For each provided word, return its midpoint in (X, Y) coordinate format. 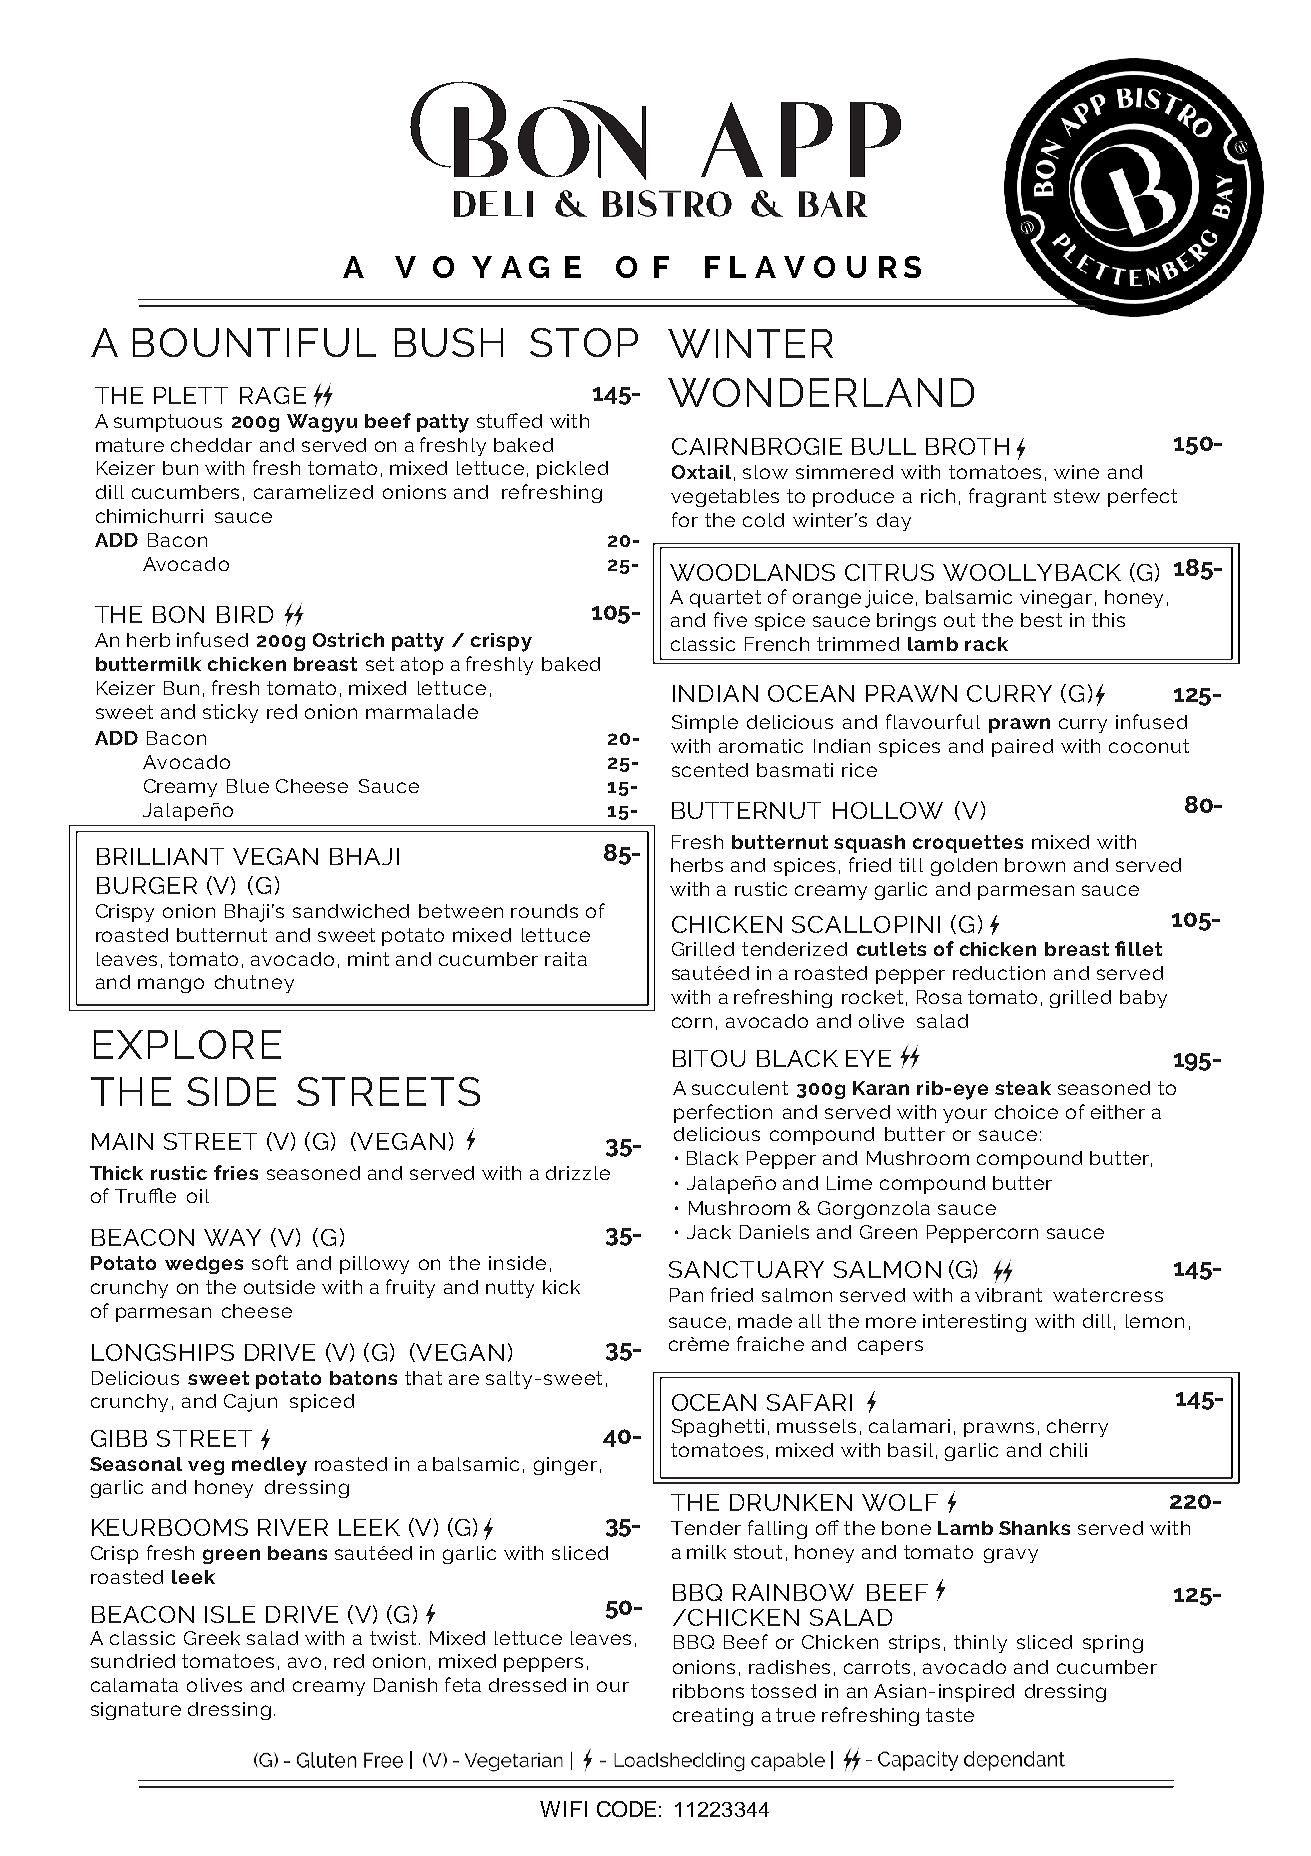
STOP (584, 342)
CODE (626, 1809)
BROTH (967, 446)
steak (1023, 1088)
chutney (254, 984)
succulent (740, 1088)
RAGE (273, 395)
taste (950, 1715)
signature (136, 1711)
